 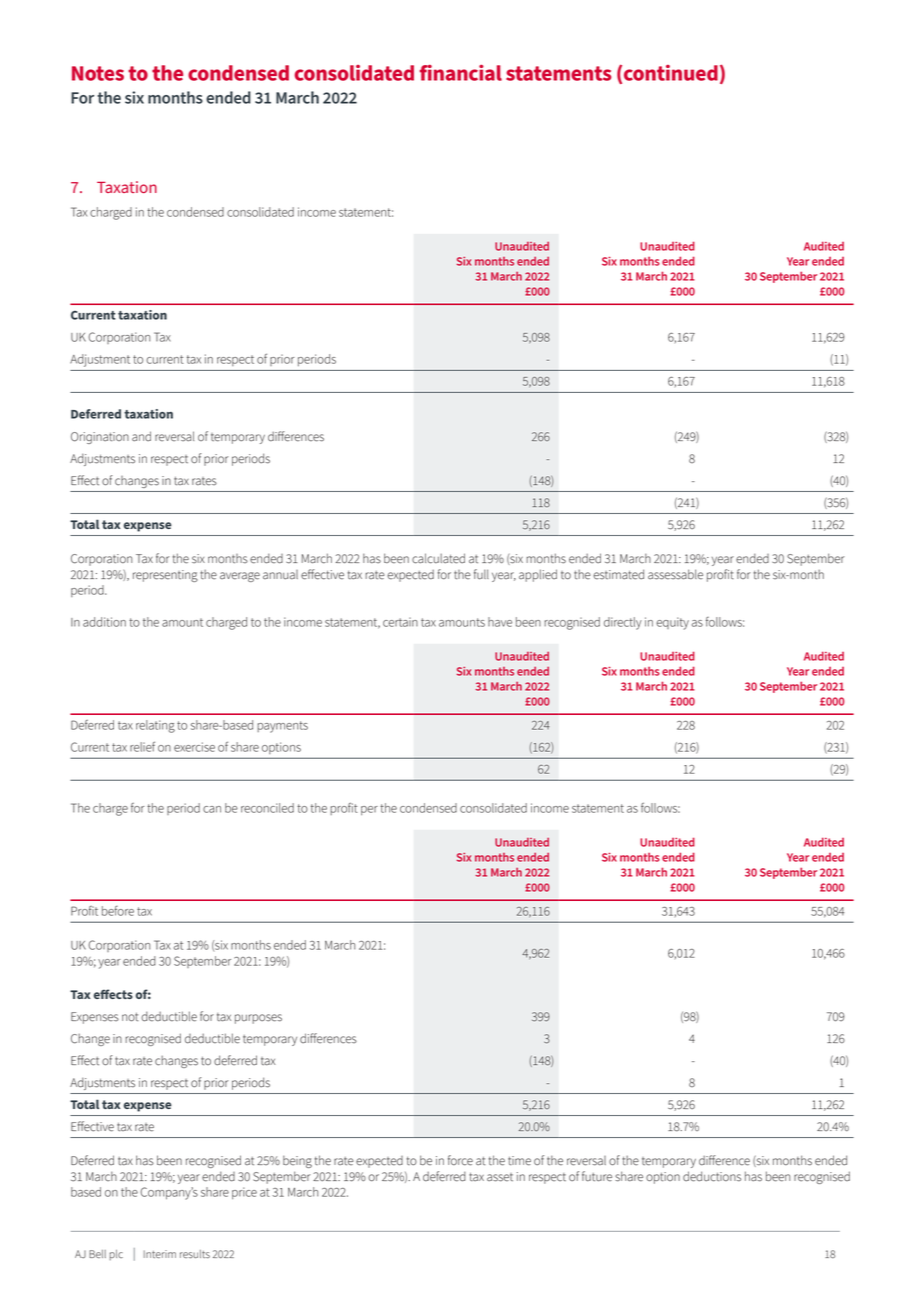 I want to click on relating, so click(x=155, y=726).
